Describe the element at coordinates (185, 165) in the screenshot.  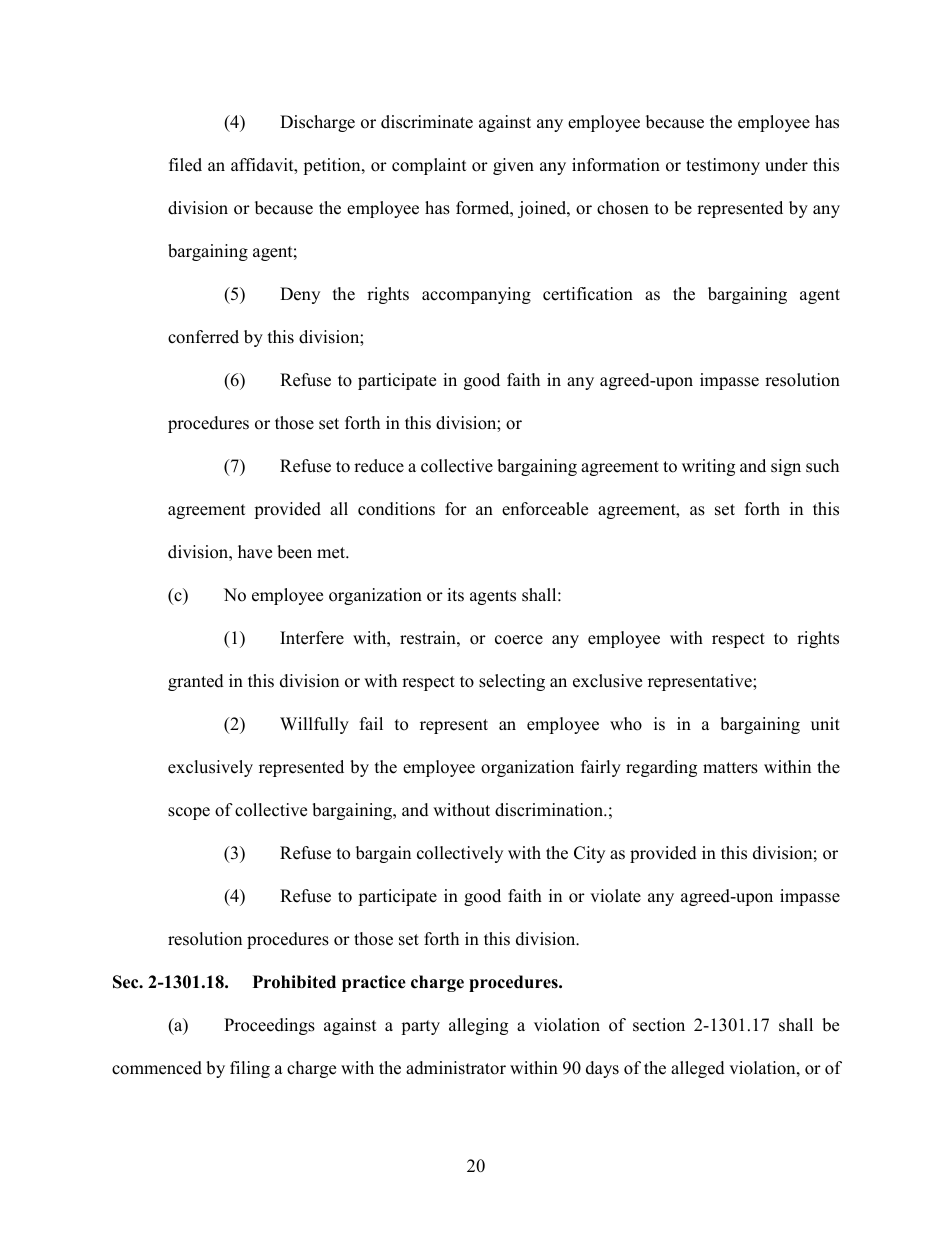
I see `filed` at that location.
